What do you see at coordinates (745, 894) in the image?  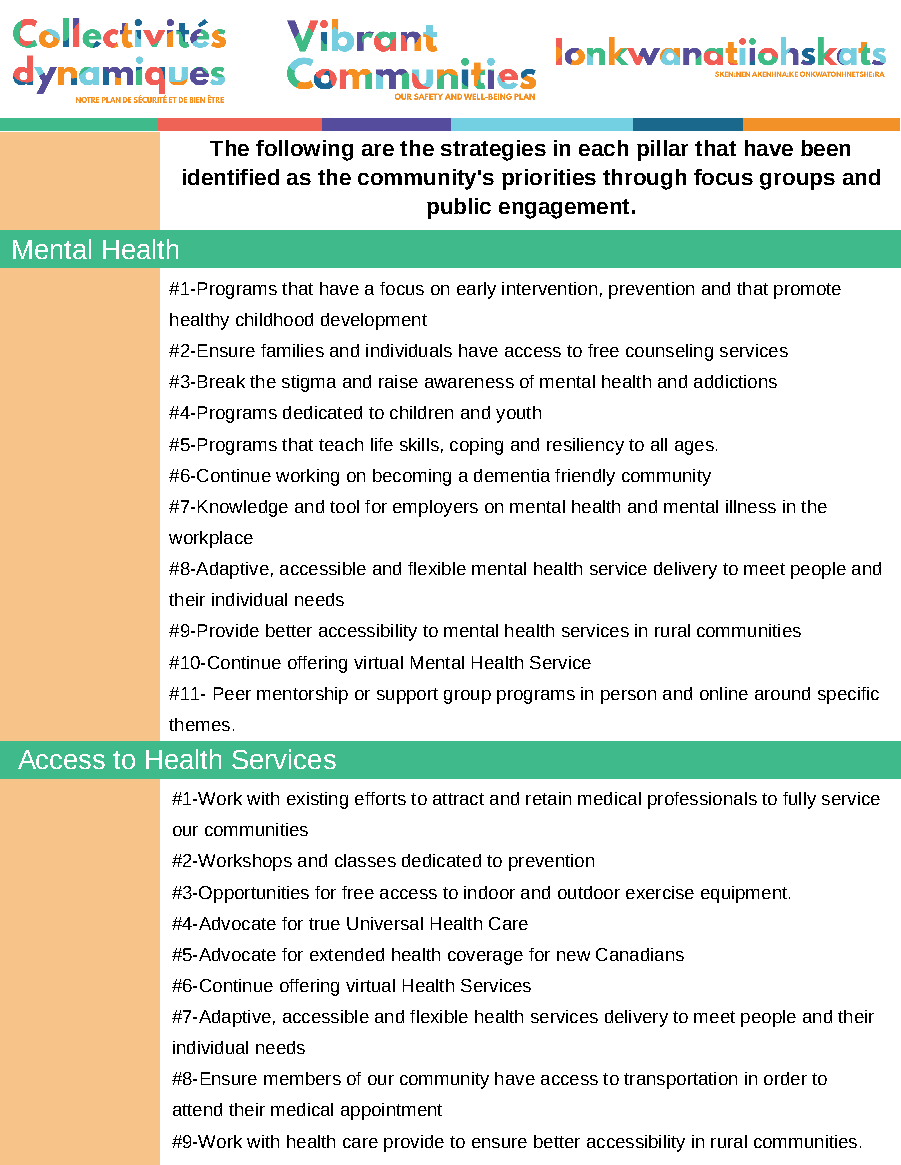 I see `equipment` at bounding box center [745, 894].
